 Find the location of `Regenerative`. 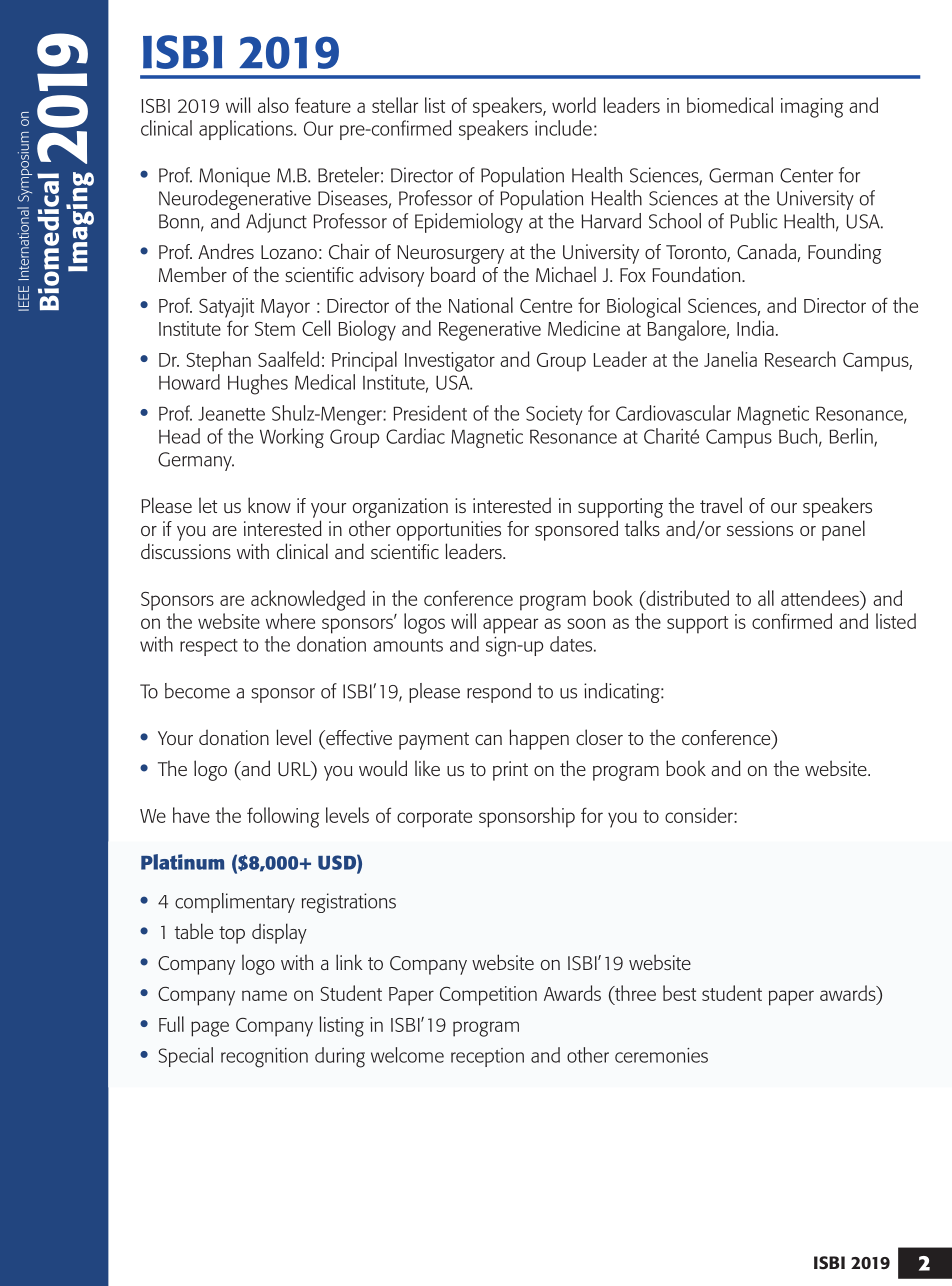

Regenerative is located at coordinates (490, 331).
